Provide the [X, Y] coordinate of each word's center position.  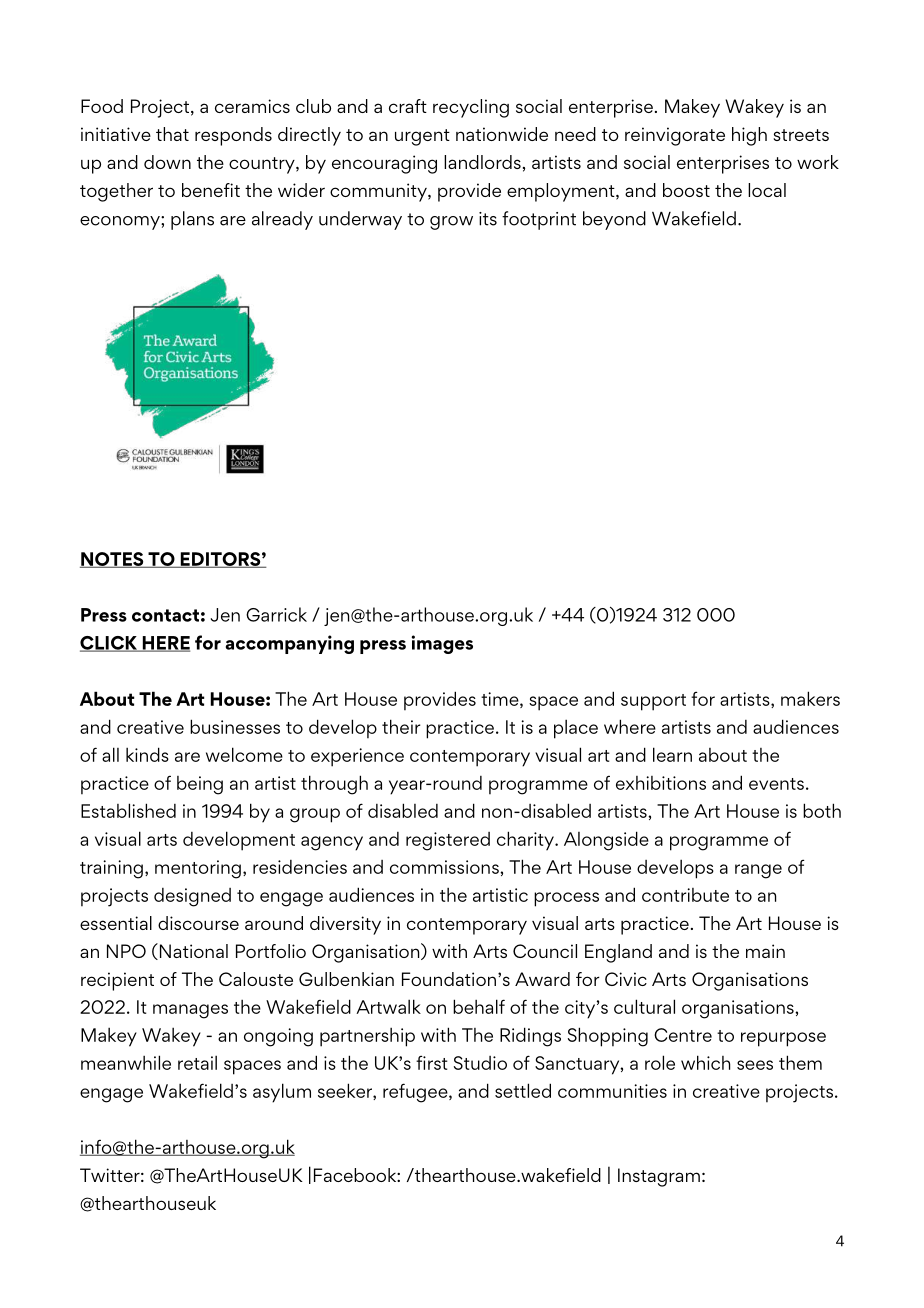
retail [197, 1062]
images [442, 644]
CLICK [110, 644]
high [749, 136]
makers [810, 698]
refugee [416, 1093]
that [172, 134]
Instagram [659, 1177]
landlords [482, 162]
